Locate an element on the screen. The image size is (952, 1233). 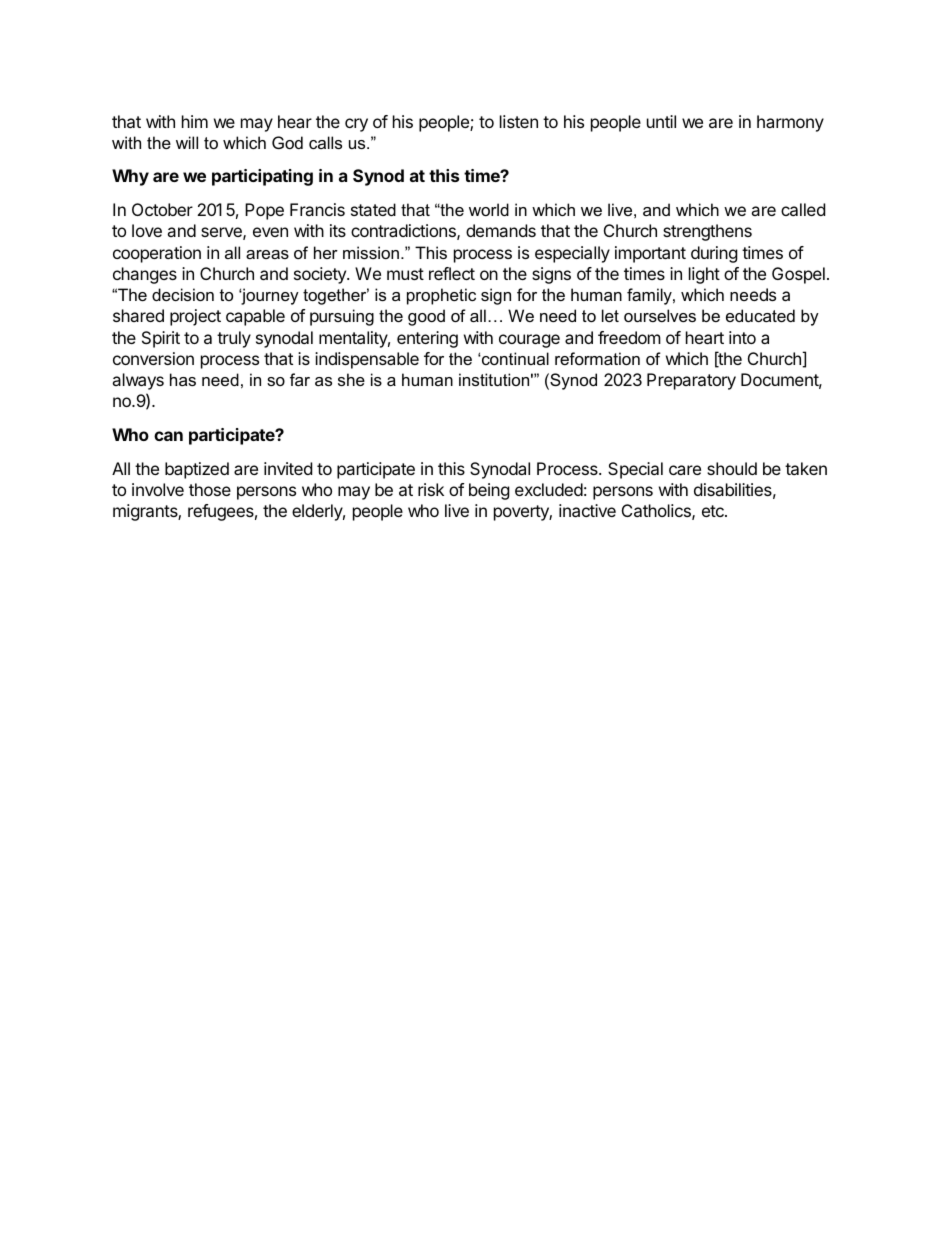
harmony is located at coordinates (790, 123).
